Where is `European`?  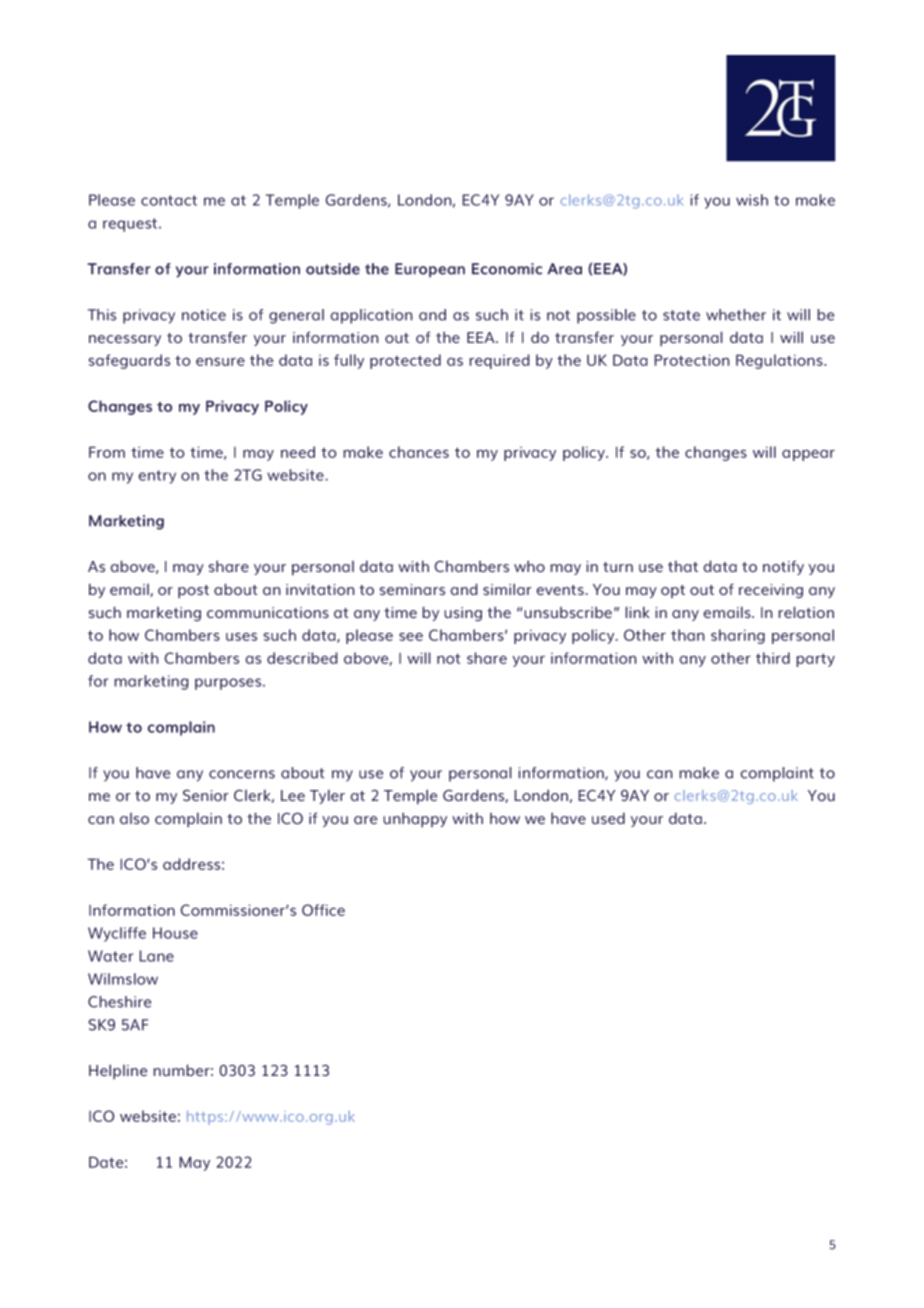
European is located at coordinates (430, 270).
